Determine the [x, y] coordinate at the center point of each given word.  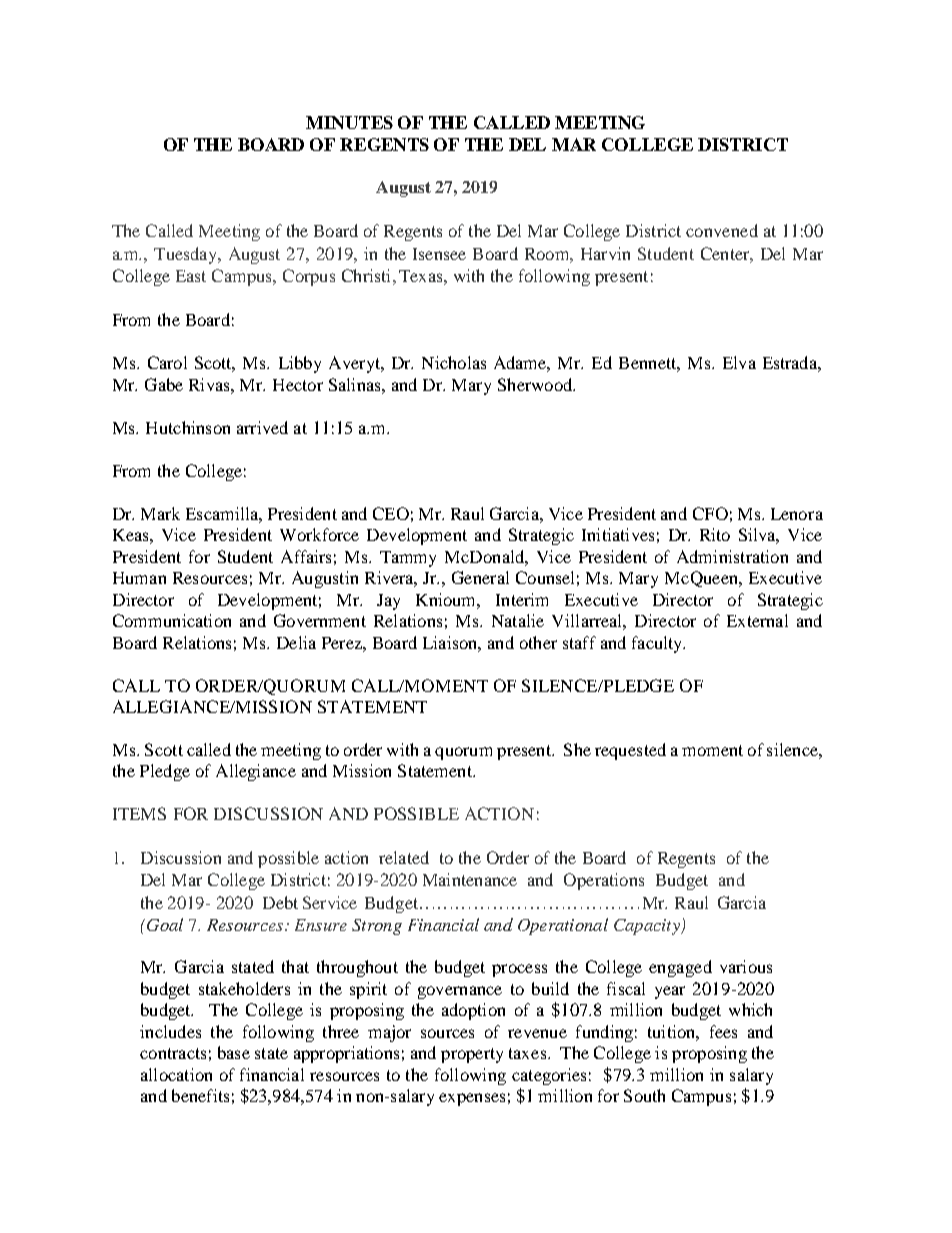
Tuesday [187, 255]
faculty [658, 644]
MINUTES [349, 122]
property [472, 1055]
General [480, 577]
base [234, 1052]
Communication [172, 620]
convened [722, 230]
